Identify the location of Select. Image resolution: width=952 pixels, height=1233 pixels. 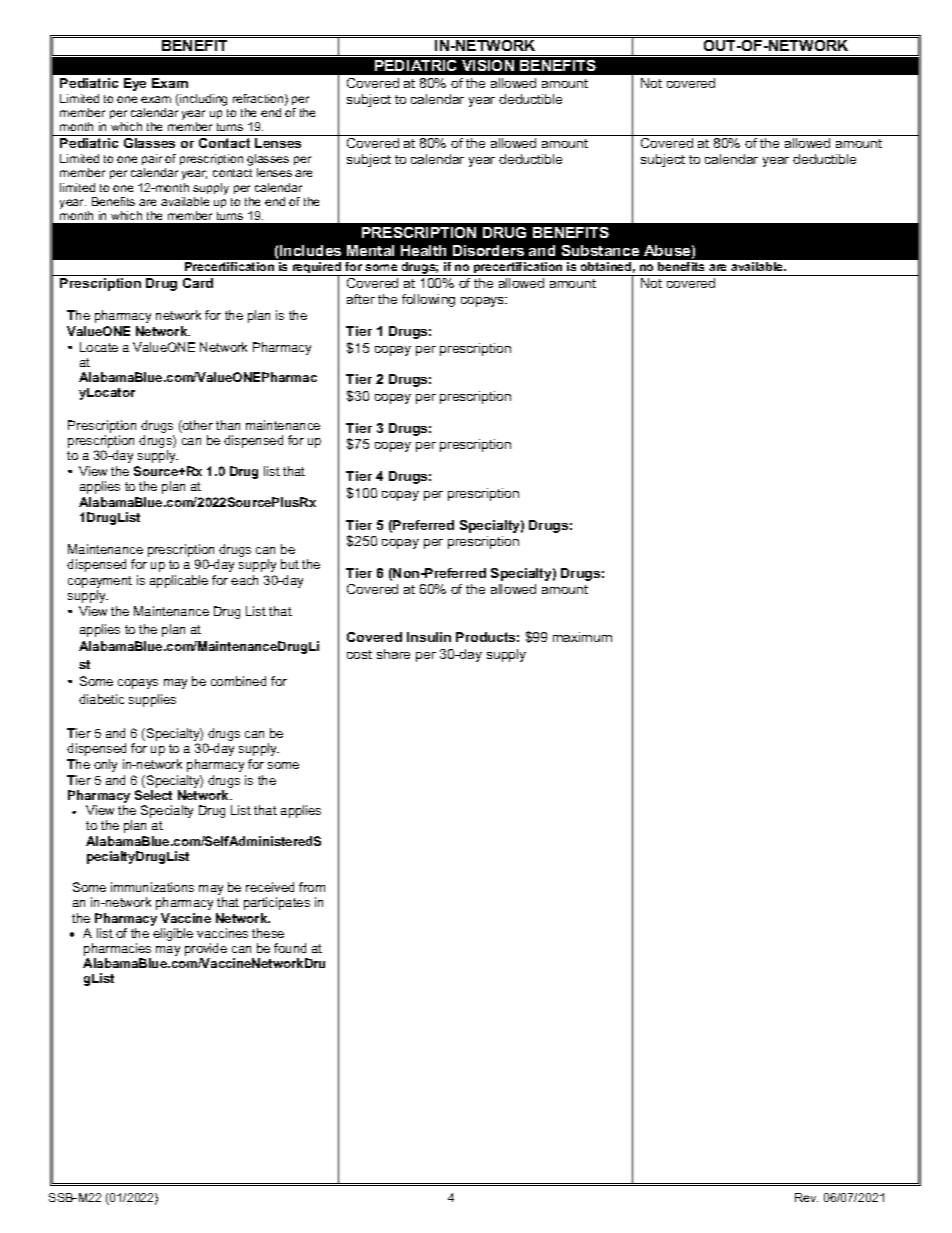
(153, 795).
